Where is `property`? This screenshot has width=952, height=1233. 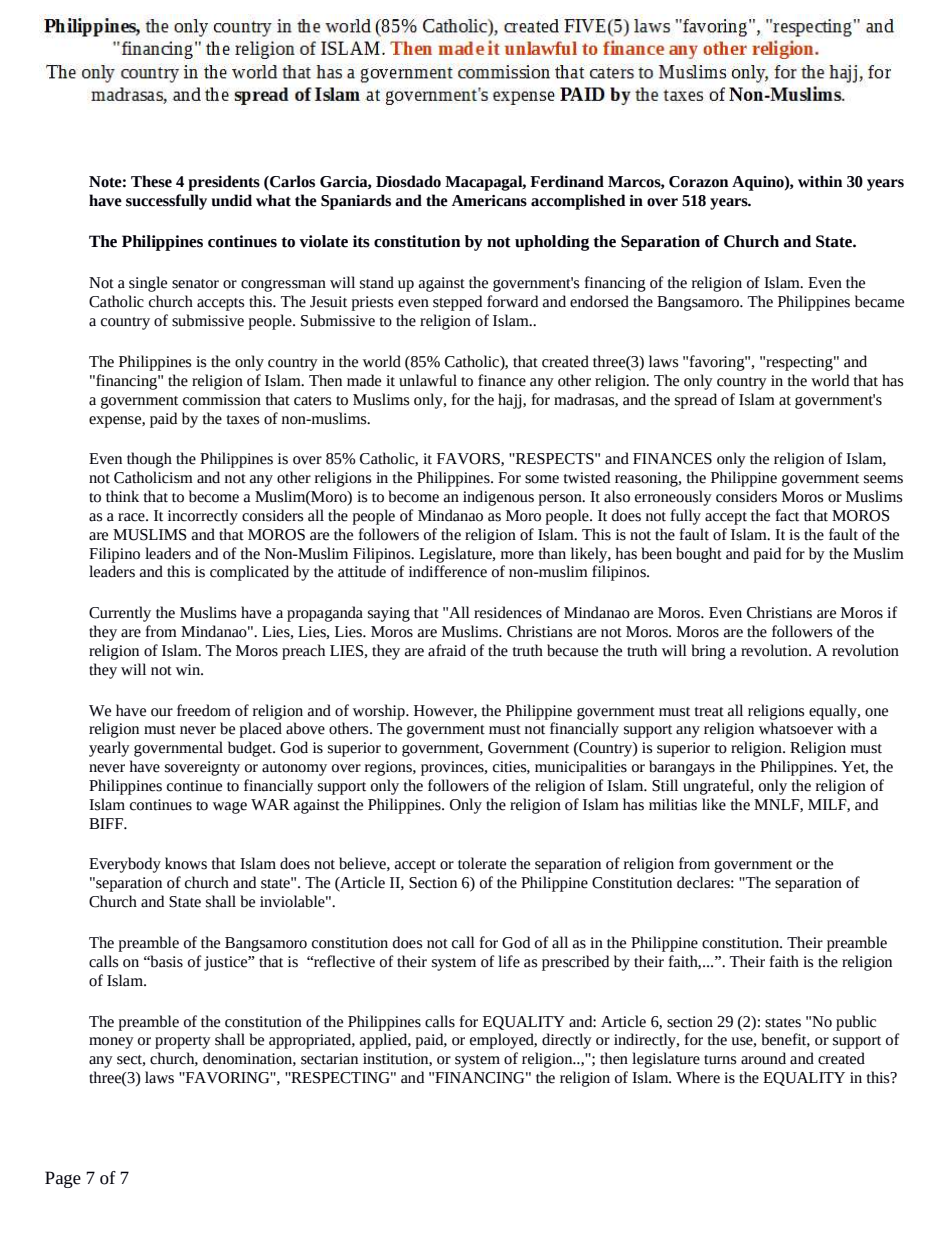
property is located at coordinates (183, 1042).
